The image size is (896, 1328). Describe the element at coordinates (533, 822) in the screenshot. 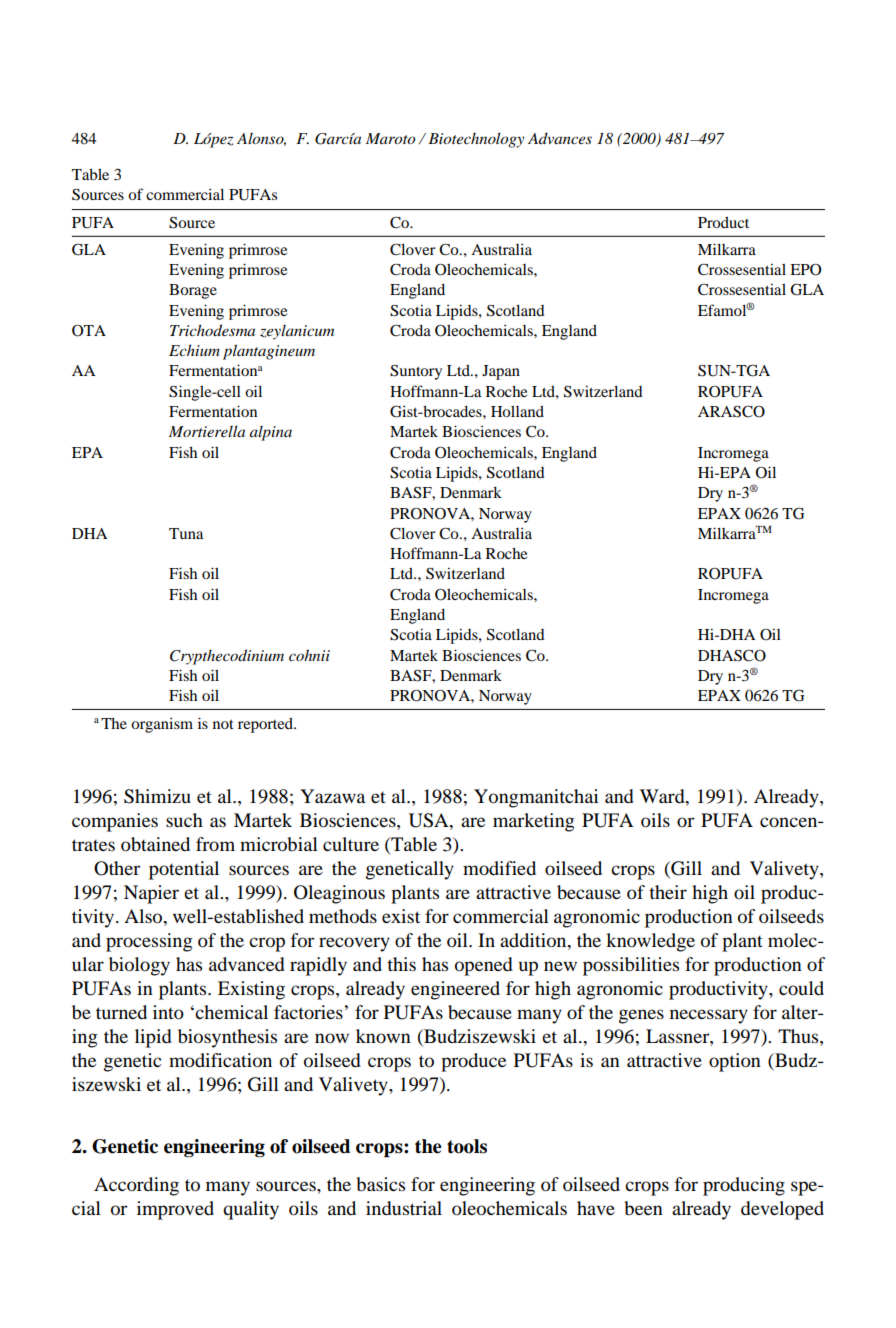

I see `marketing` at that location.
